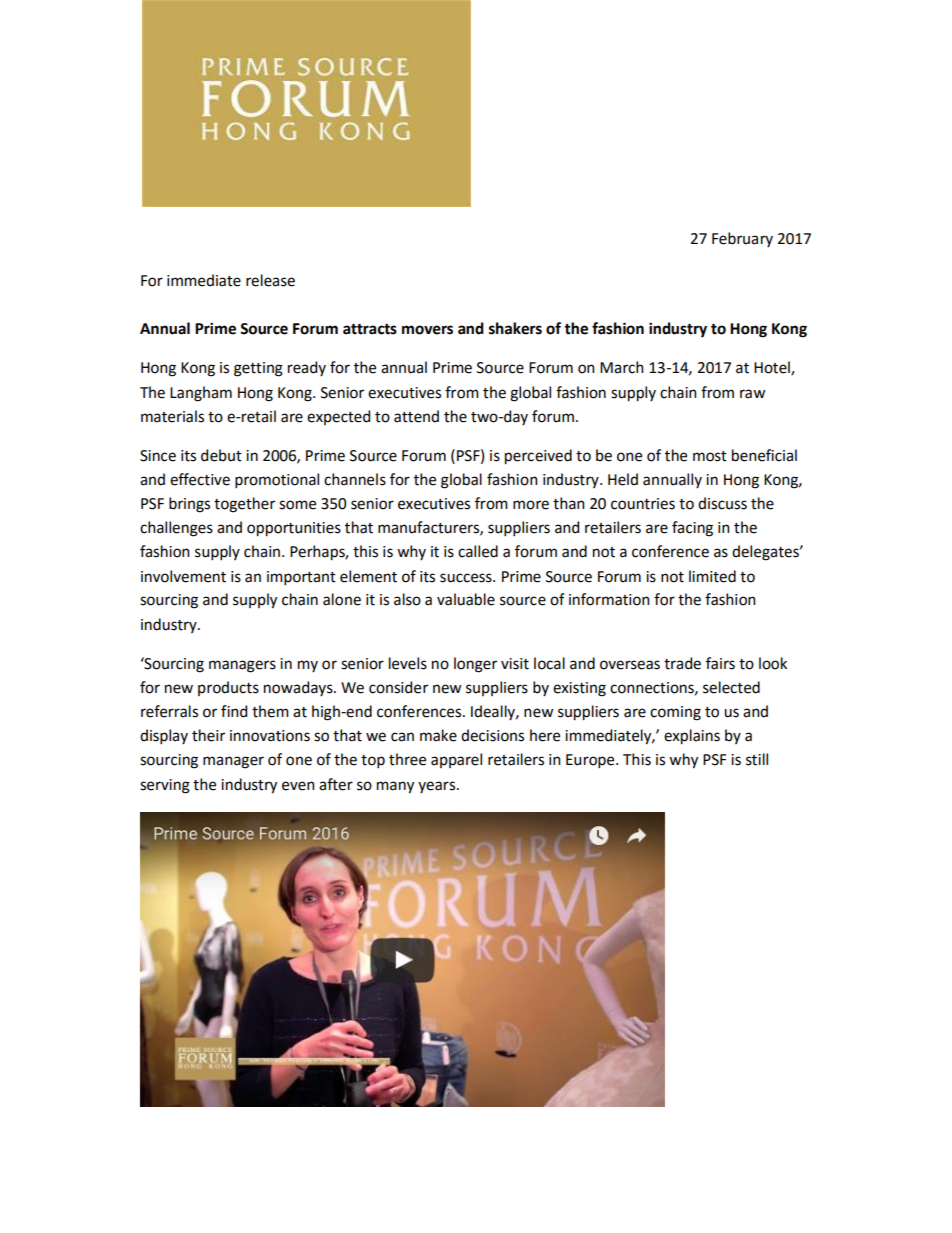  What do you see at coordinates (515, 328) in the document?
I see `shakers` at bounding box center [515, 328].
